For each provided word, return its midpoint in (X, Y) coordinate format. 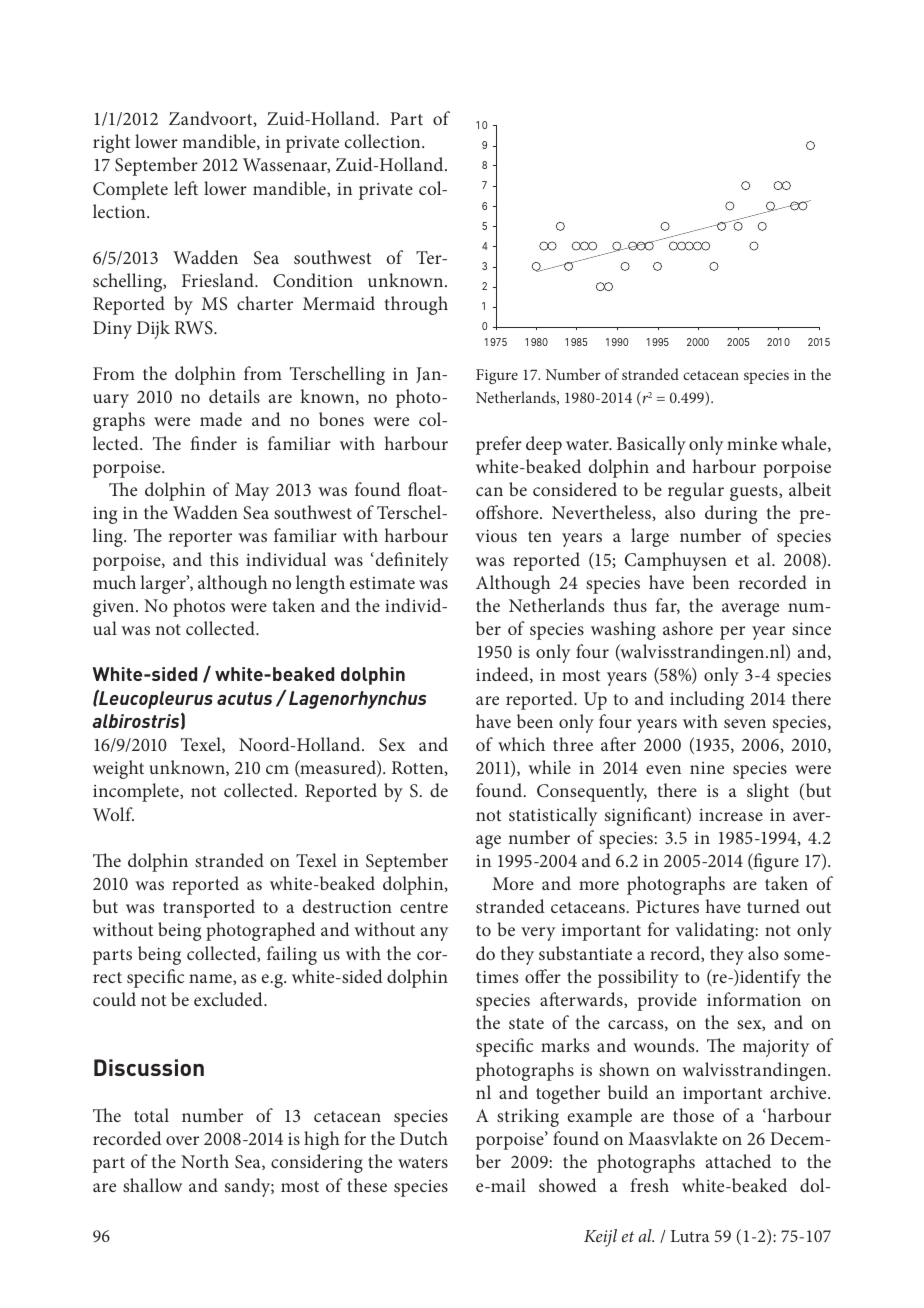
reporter (200, 539)
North (205, 1161)
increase (731, 814)
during (731, 514)
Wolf (113, 814)
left (186, 188)
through (416, 305)
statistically (553, 816)
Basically (651, 445)
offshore (508, 512)
